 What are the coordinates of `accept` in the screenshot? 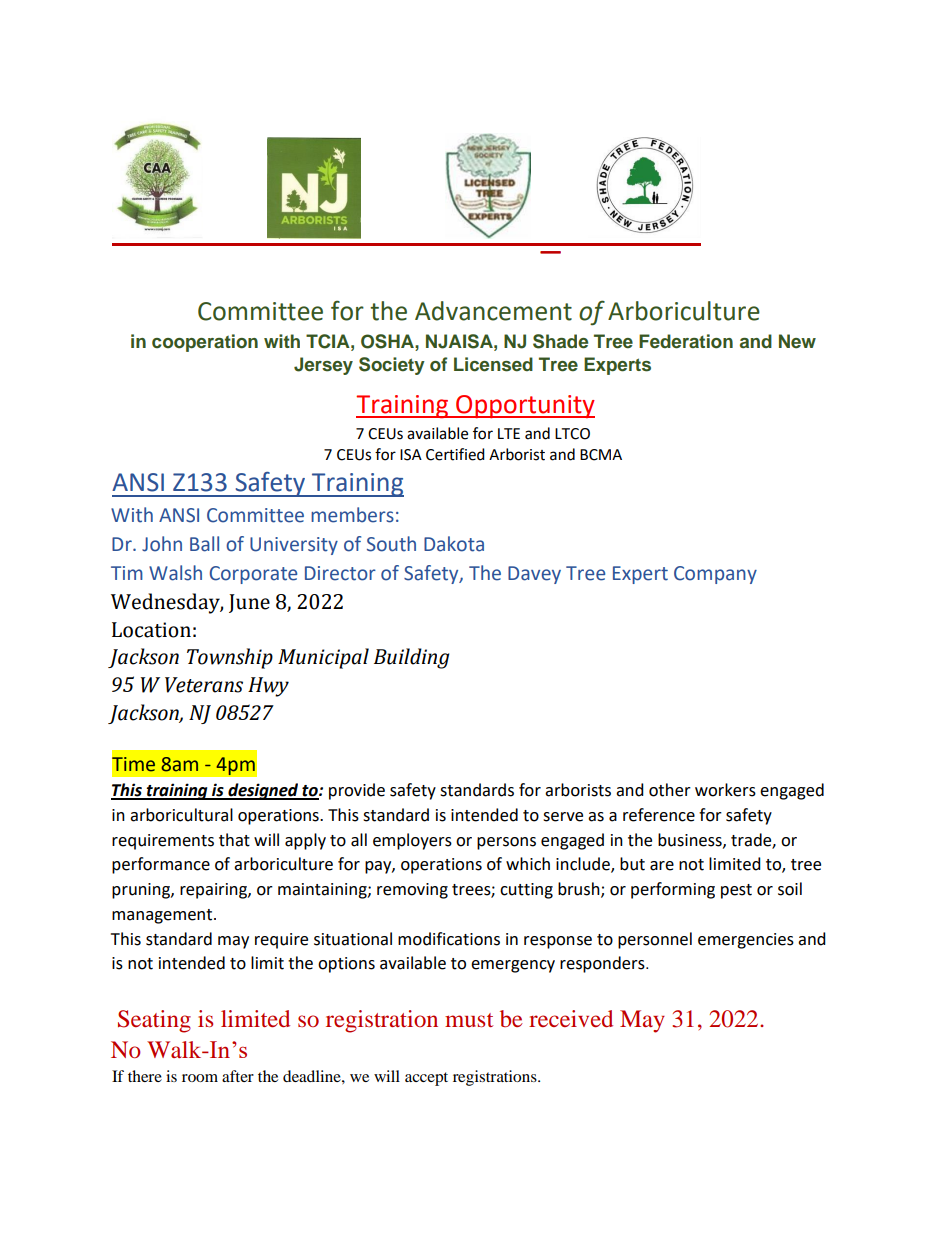 It's located at (426, 1079).
